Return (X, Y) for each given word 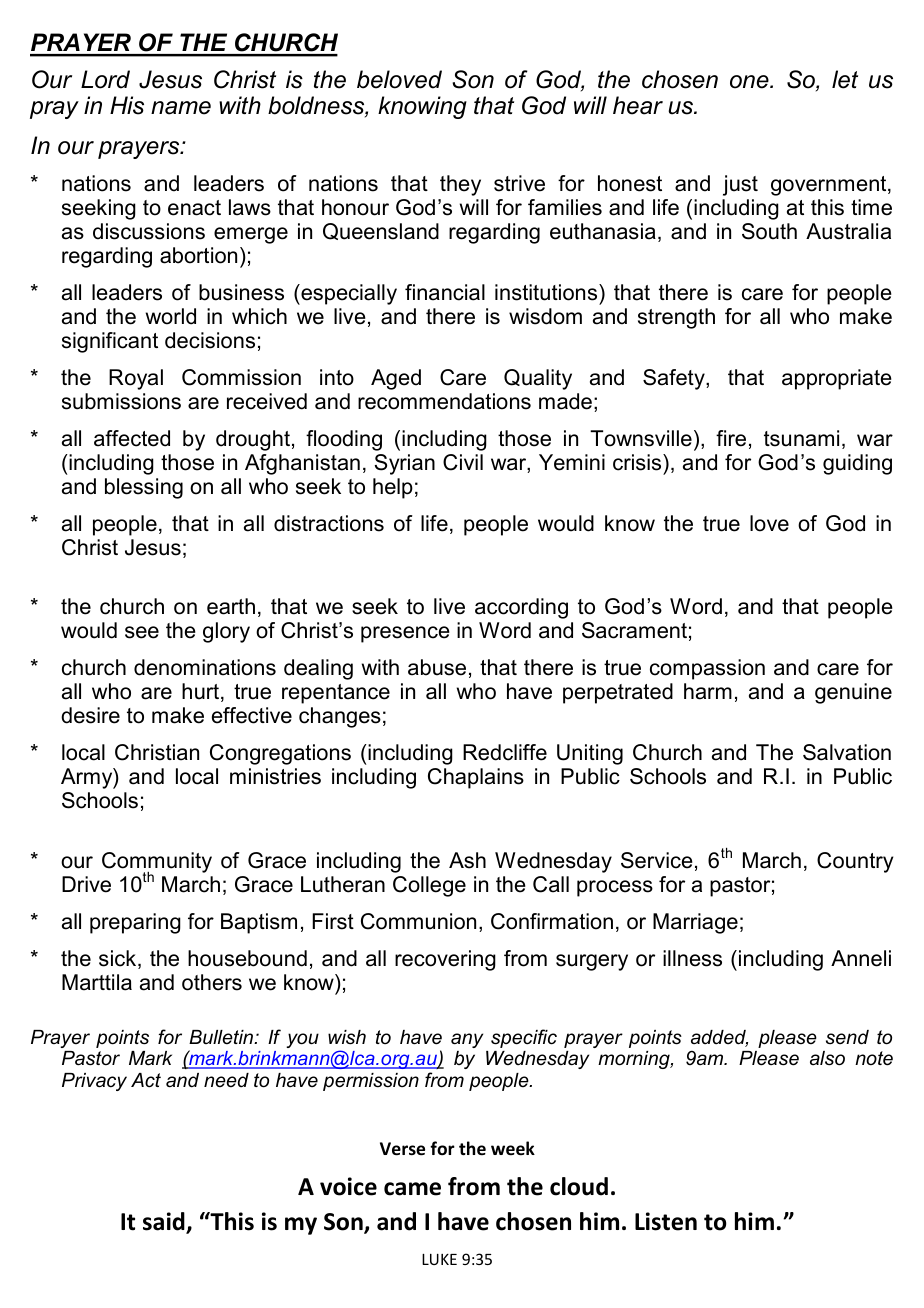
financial (445, 292)
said (165, 1223)
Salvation (847, 752)
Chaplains (476, 778)
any (467, 1040)
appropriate (837, 379)
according (521, 608)
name (181, 108)
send (847, 1037)
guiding (857, 464)
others (212, 982)
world (171, 316)
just (740, 185)
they (460, 185)
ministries (275, 776)
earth (231, 606)
